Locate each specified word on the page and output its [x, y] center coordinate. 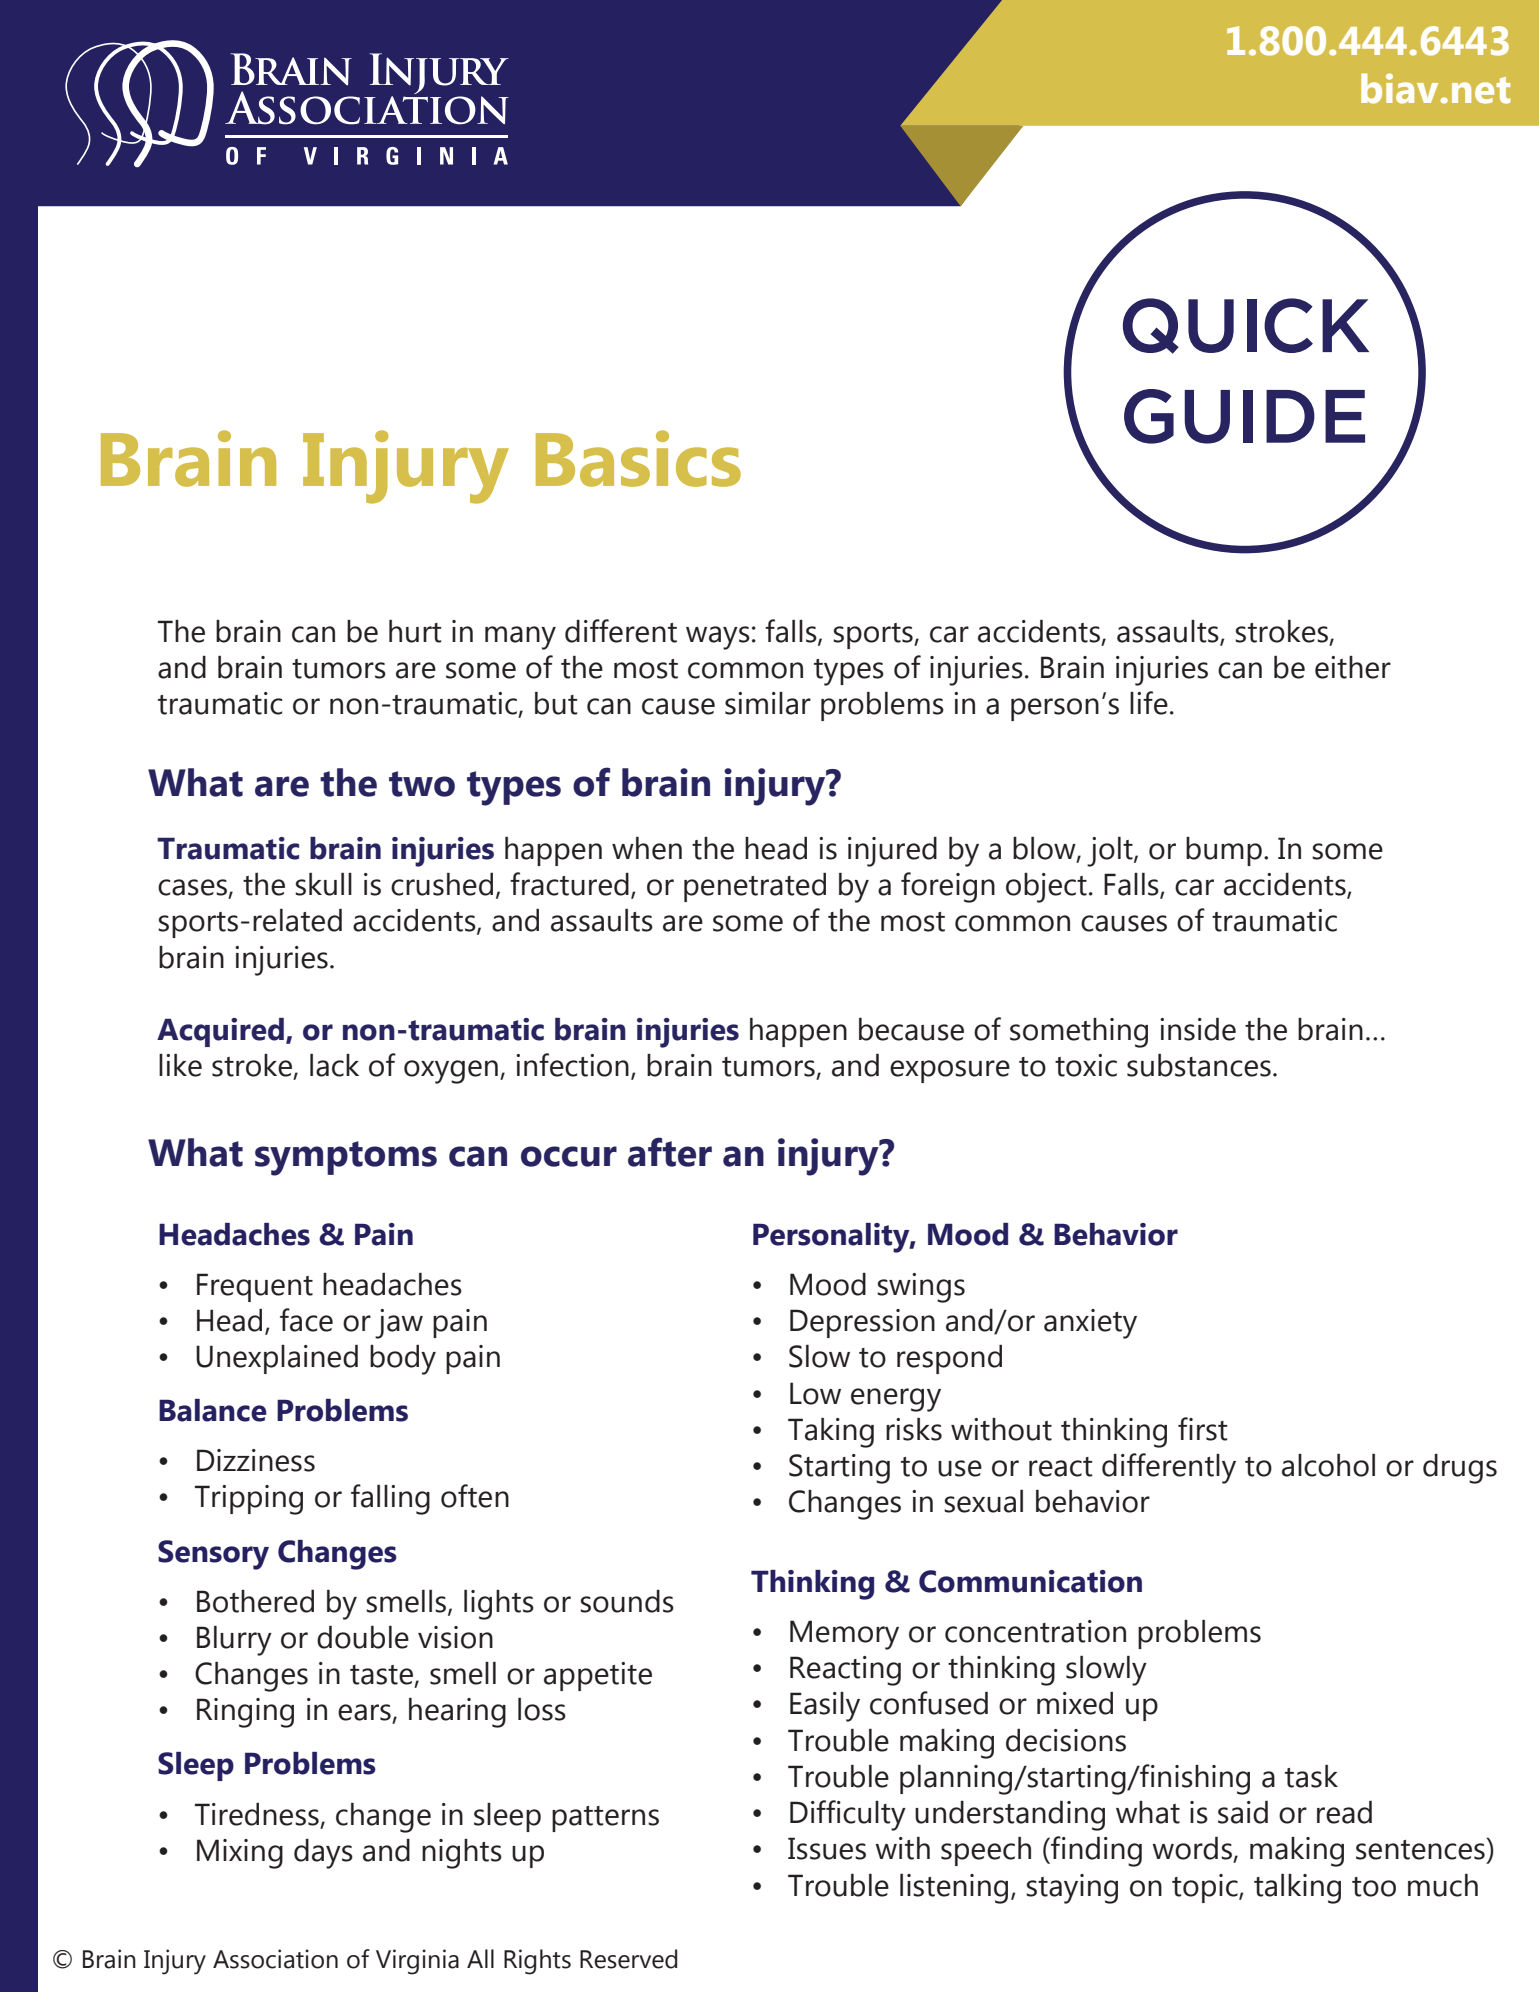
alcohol [1328, 1465]
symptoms [346, 1158]
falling [390, 1499]
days [323, 1854]
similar [768, 703]
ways [718, 638]
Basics [638, 458]
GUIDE [1244, 416]
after [670, 1152]
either [1353, 667]
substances [1199, 1065]
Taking [831, 1433]
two [422, 784]
